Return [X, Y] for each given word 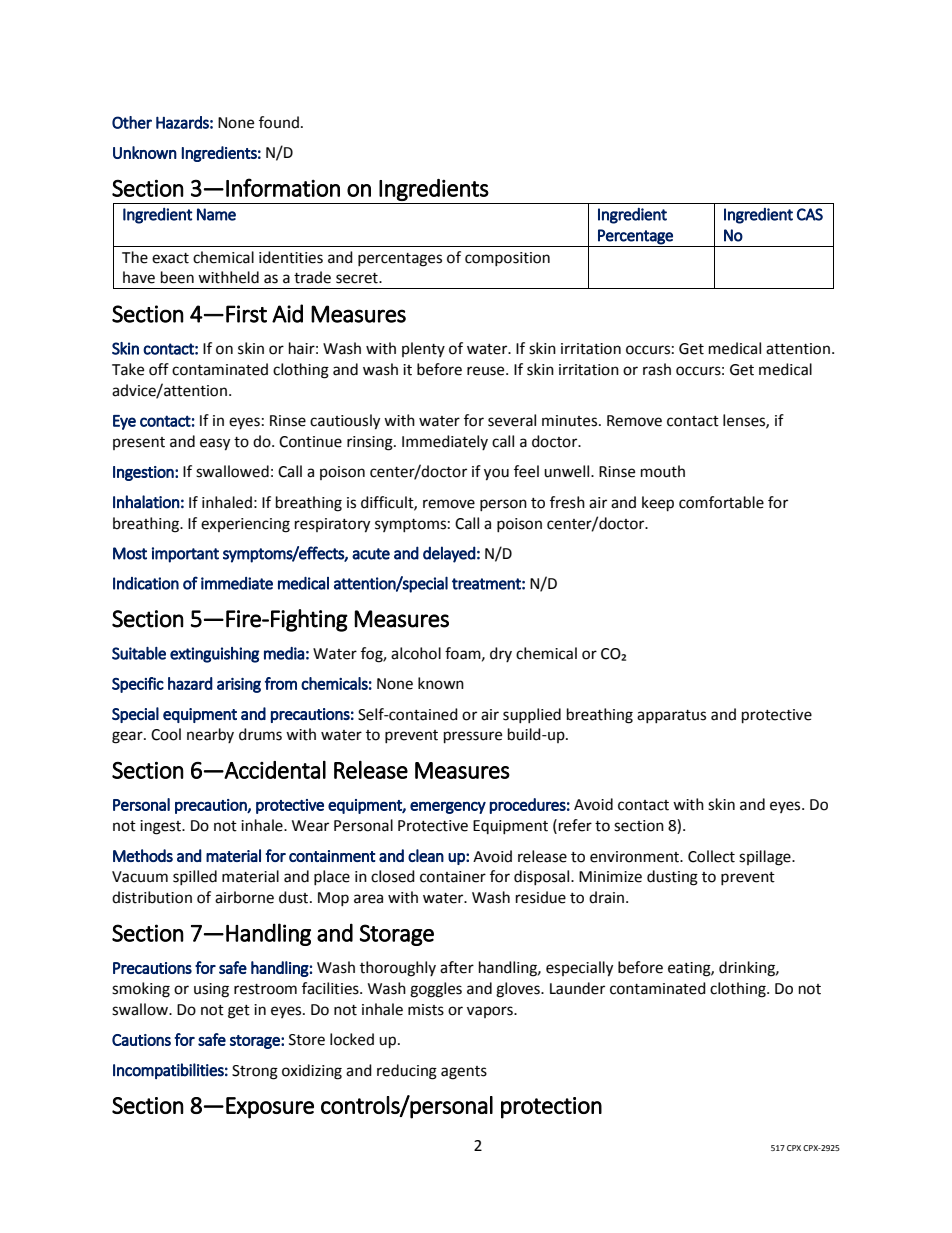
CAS [810, 214]
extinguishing [214, 655]
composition [507, 259]
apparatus [671, 716]
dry [501, 654]
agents [464, 1073]
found [279, 122]
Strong [255, 1072]
